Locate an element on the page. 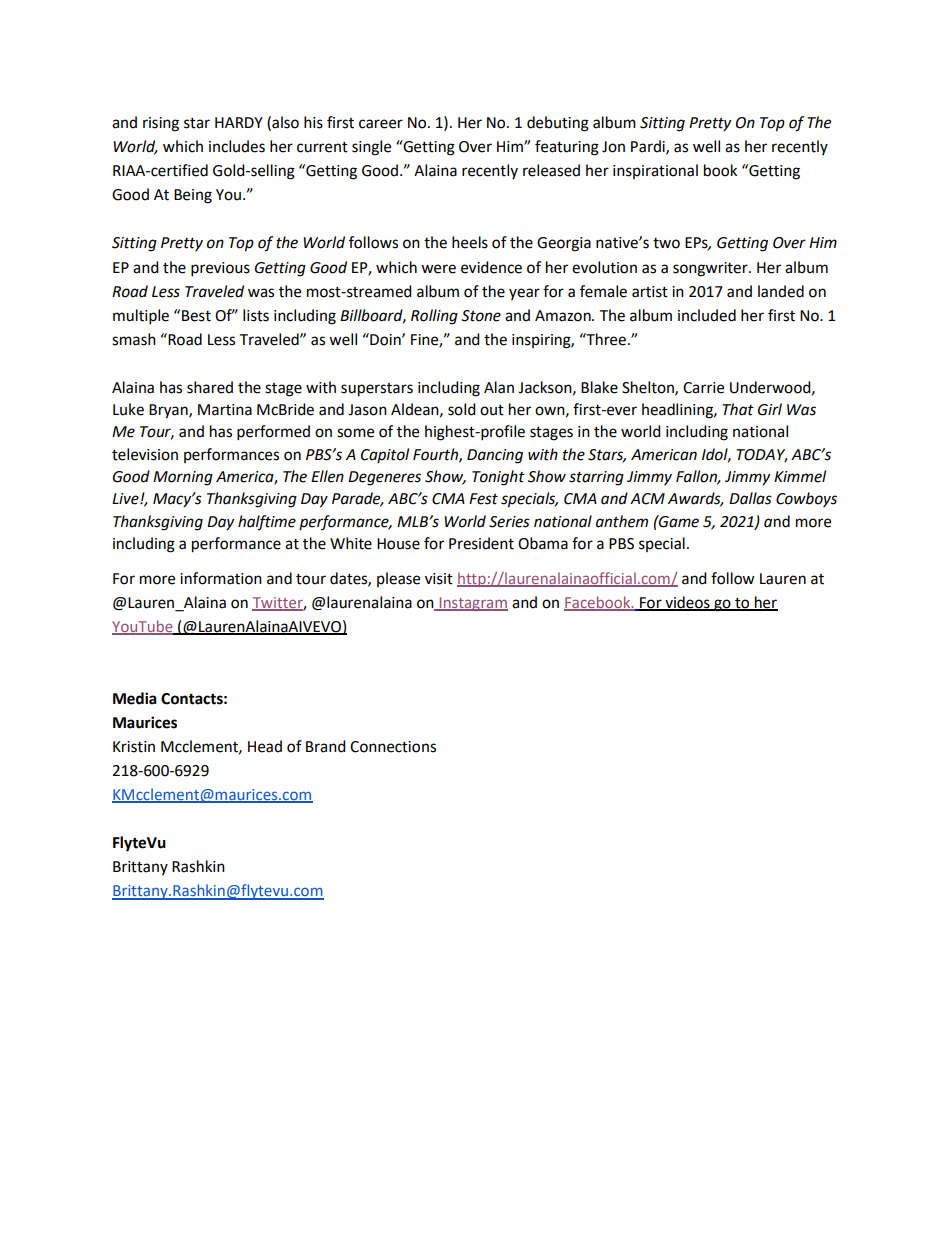 This image has height=1233, width=952. Kristin is located at coordinates (134, 747).
